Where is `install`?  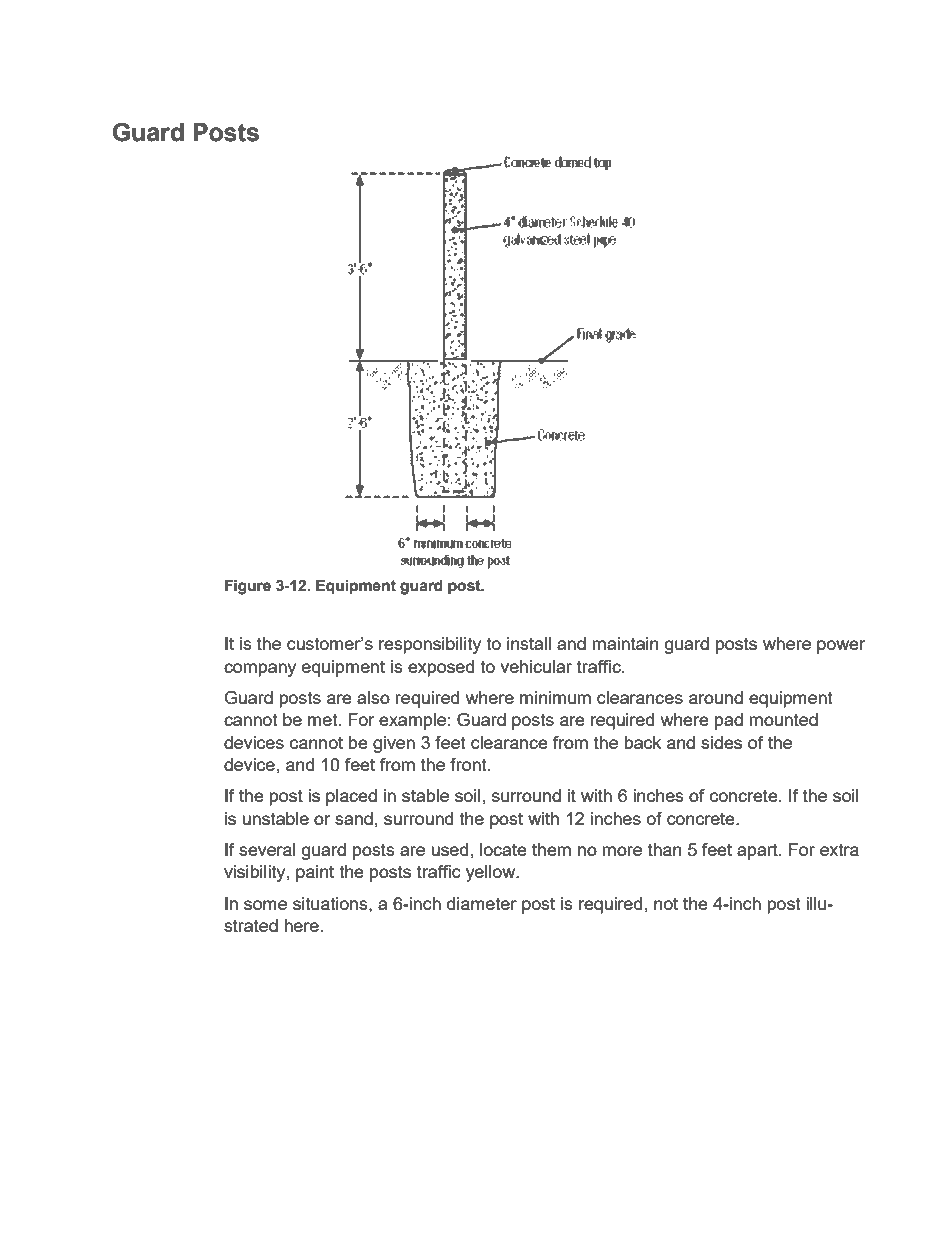
install is located at coordinates (529, 643).
